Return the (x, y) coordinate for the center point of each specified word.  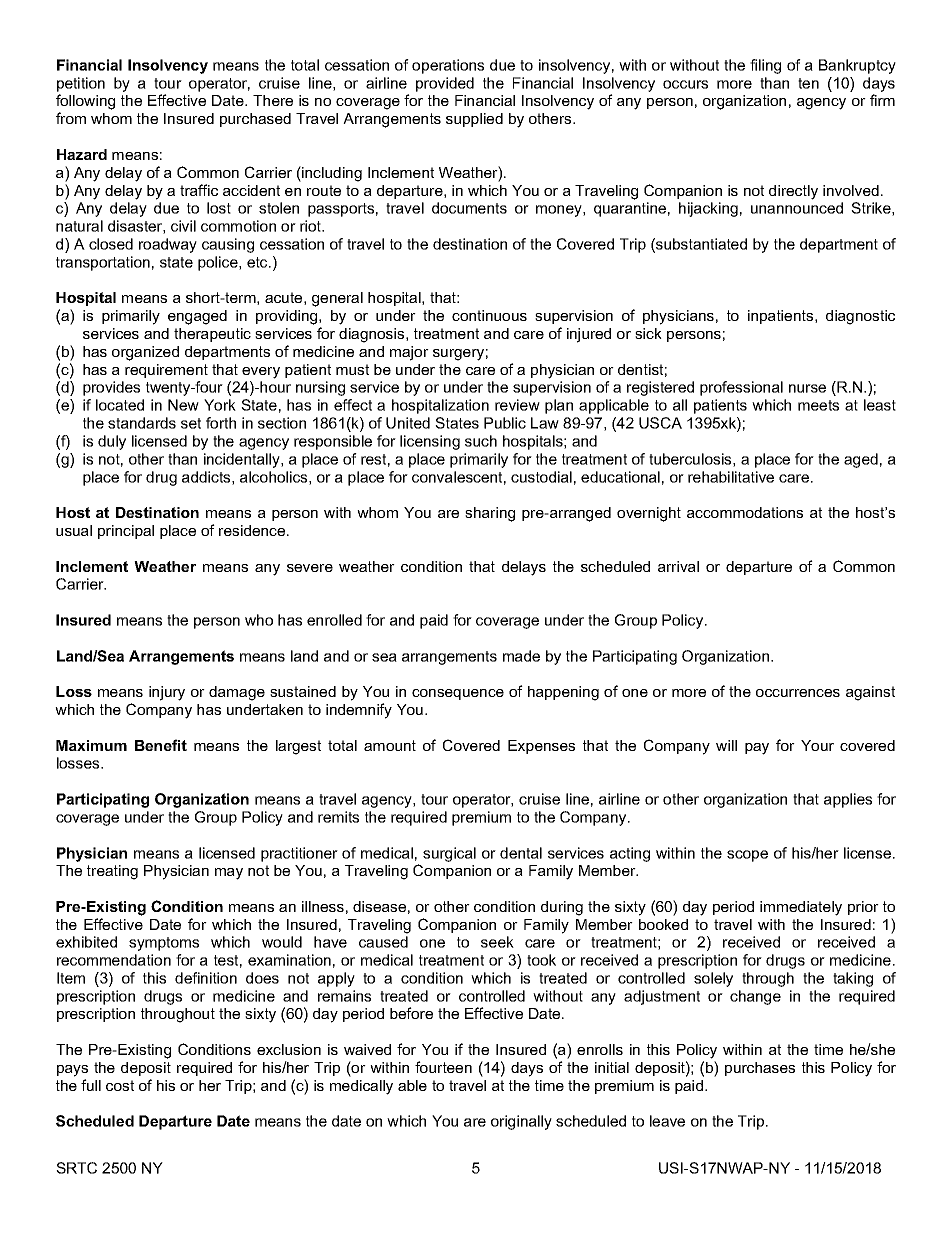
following (85, 102)
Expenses (541, 747)
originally (521, 1122)
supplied (474, 120)
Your (817, 745)
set (191, 423)
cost (120, 1085)
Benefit (161, 745)
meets (818, 405)
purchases (760, 1069)
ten (808, 83)
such (481, 441)
